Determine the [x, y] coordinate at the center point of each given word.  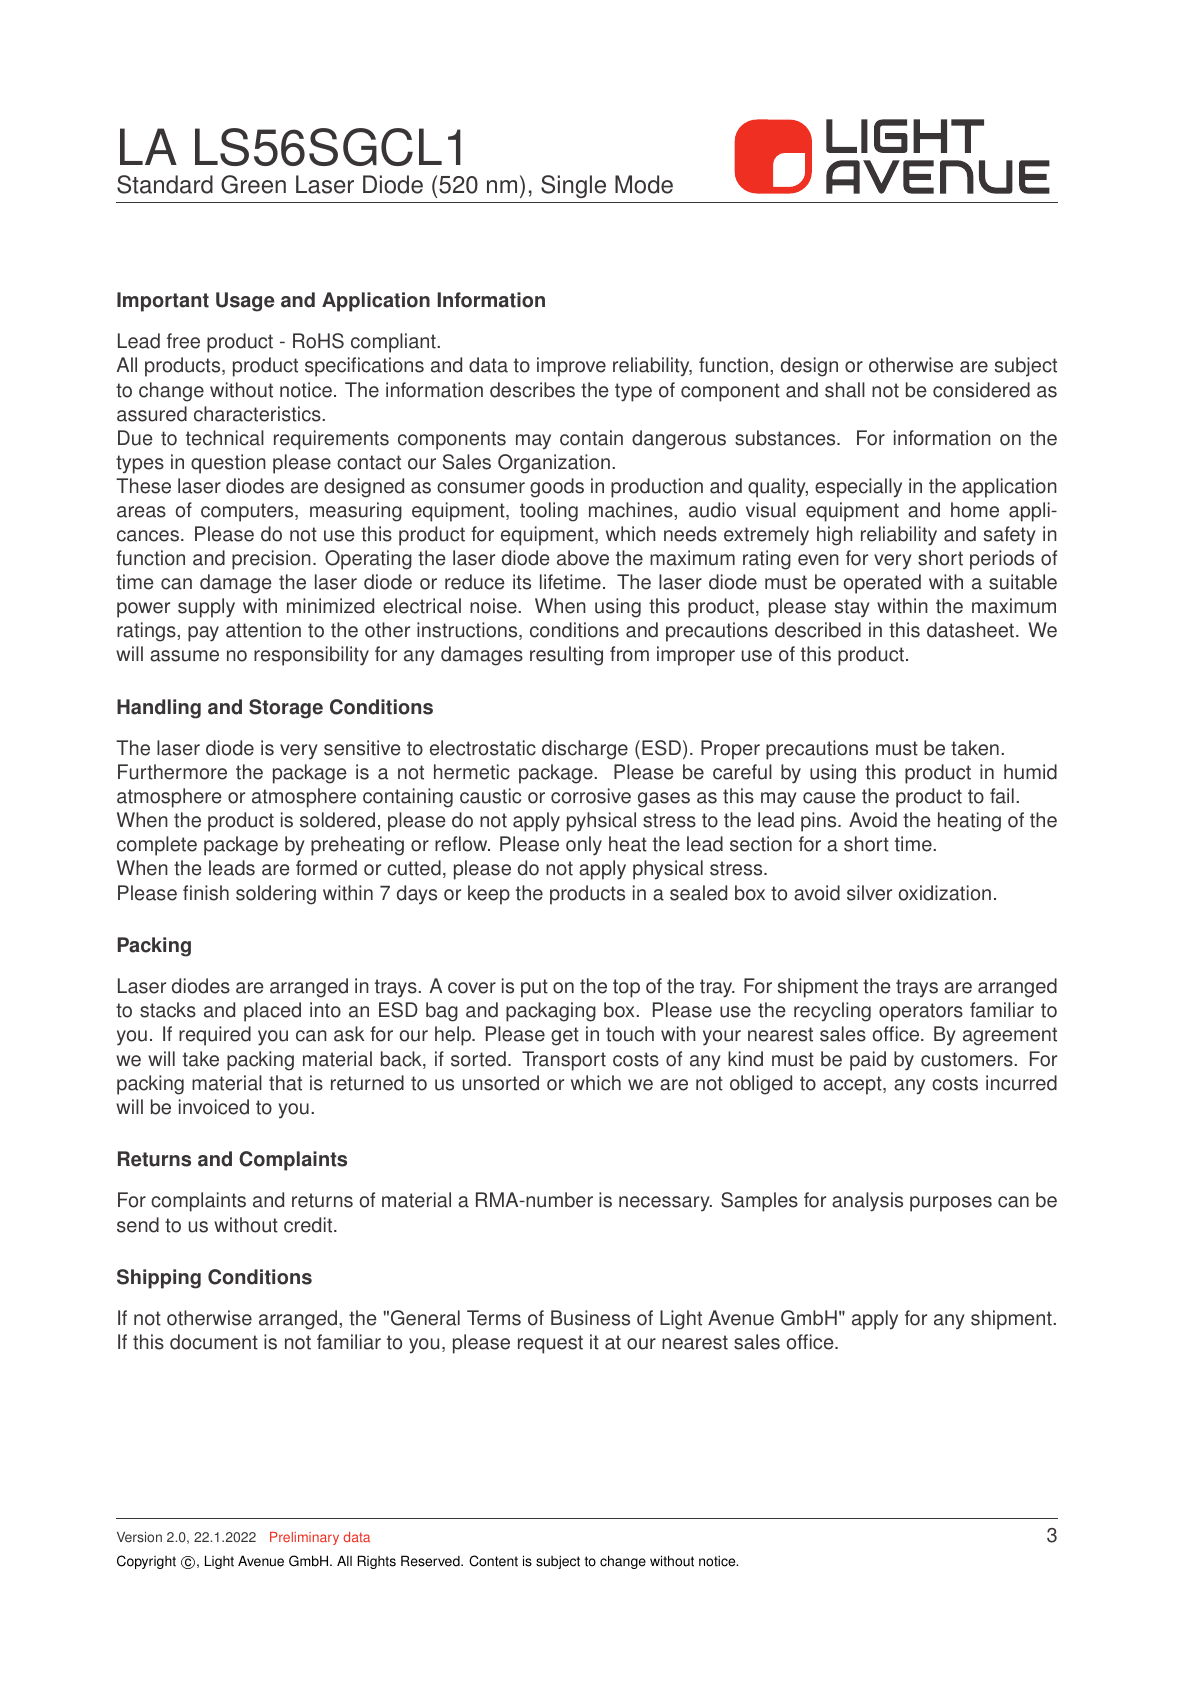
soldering [276, 895]
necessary [665, 1204]
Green [253, 184]
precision [271, 560]
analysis [867, 1202]
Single [573, 186]
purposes [951, 1204]
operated [882, 584]
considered [981, 390]
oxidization [945, 893]
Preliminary [304, 1538]
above [583, 558]
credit [309, 1225]
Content [493, 1561]
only [584, 846]
